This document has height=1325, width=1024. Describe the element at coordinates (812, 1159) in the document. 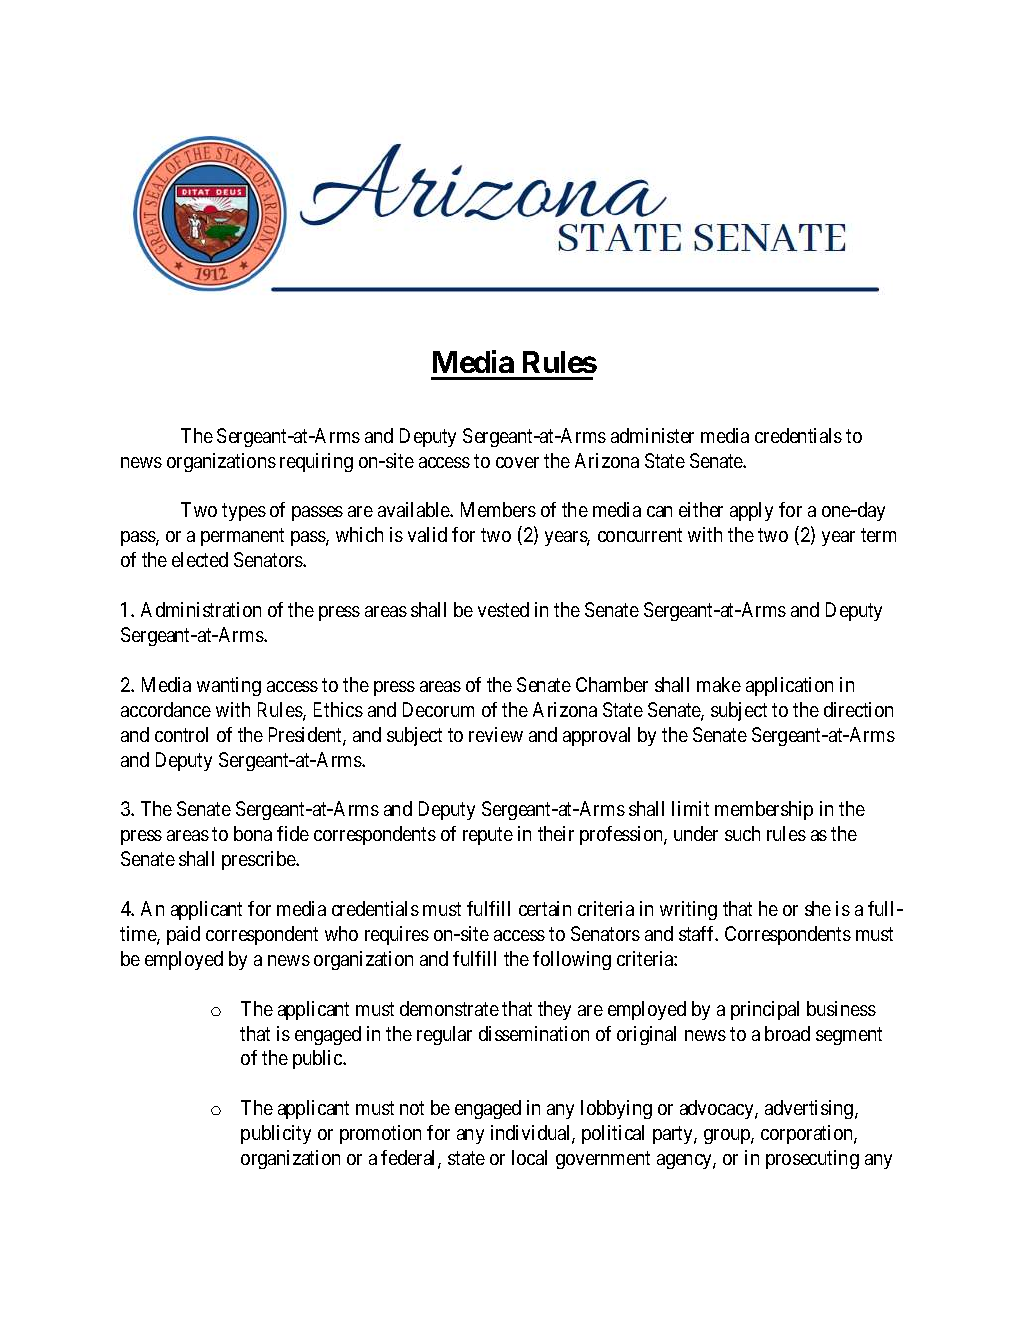

I see `prosecuting` at that location.
